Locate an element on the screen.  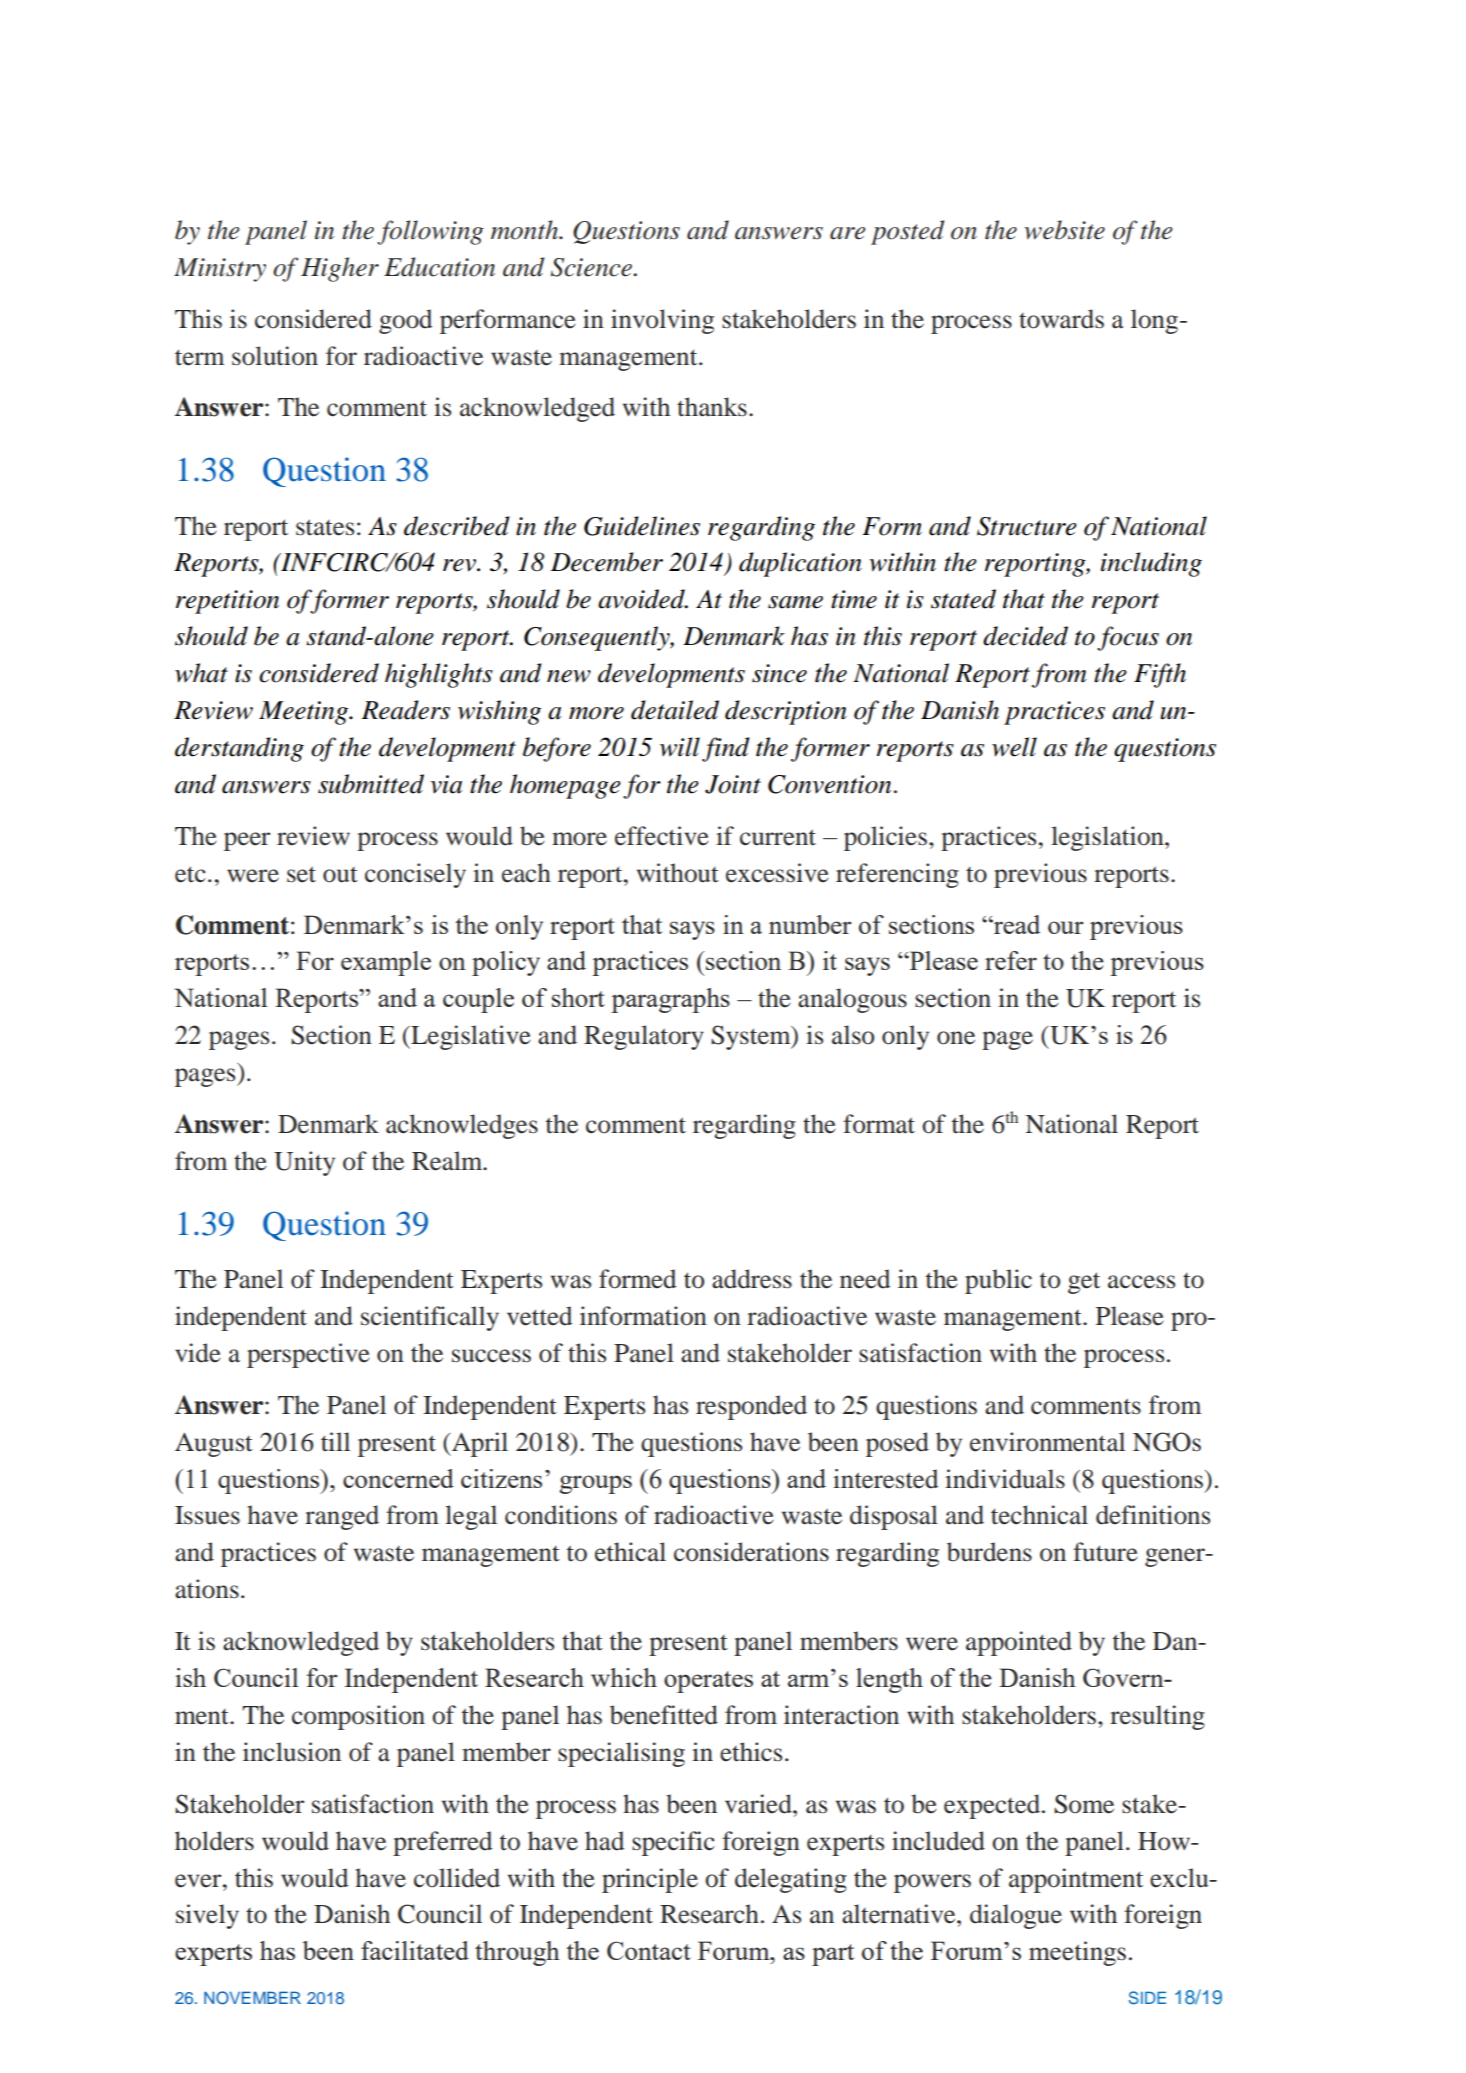
decided is located at coordinates (1025, 636).
